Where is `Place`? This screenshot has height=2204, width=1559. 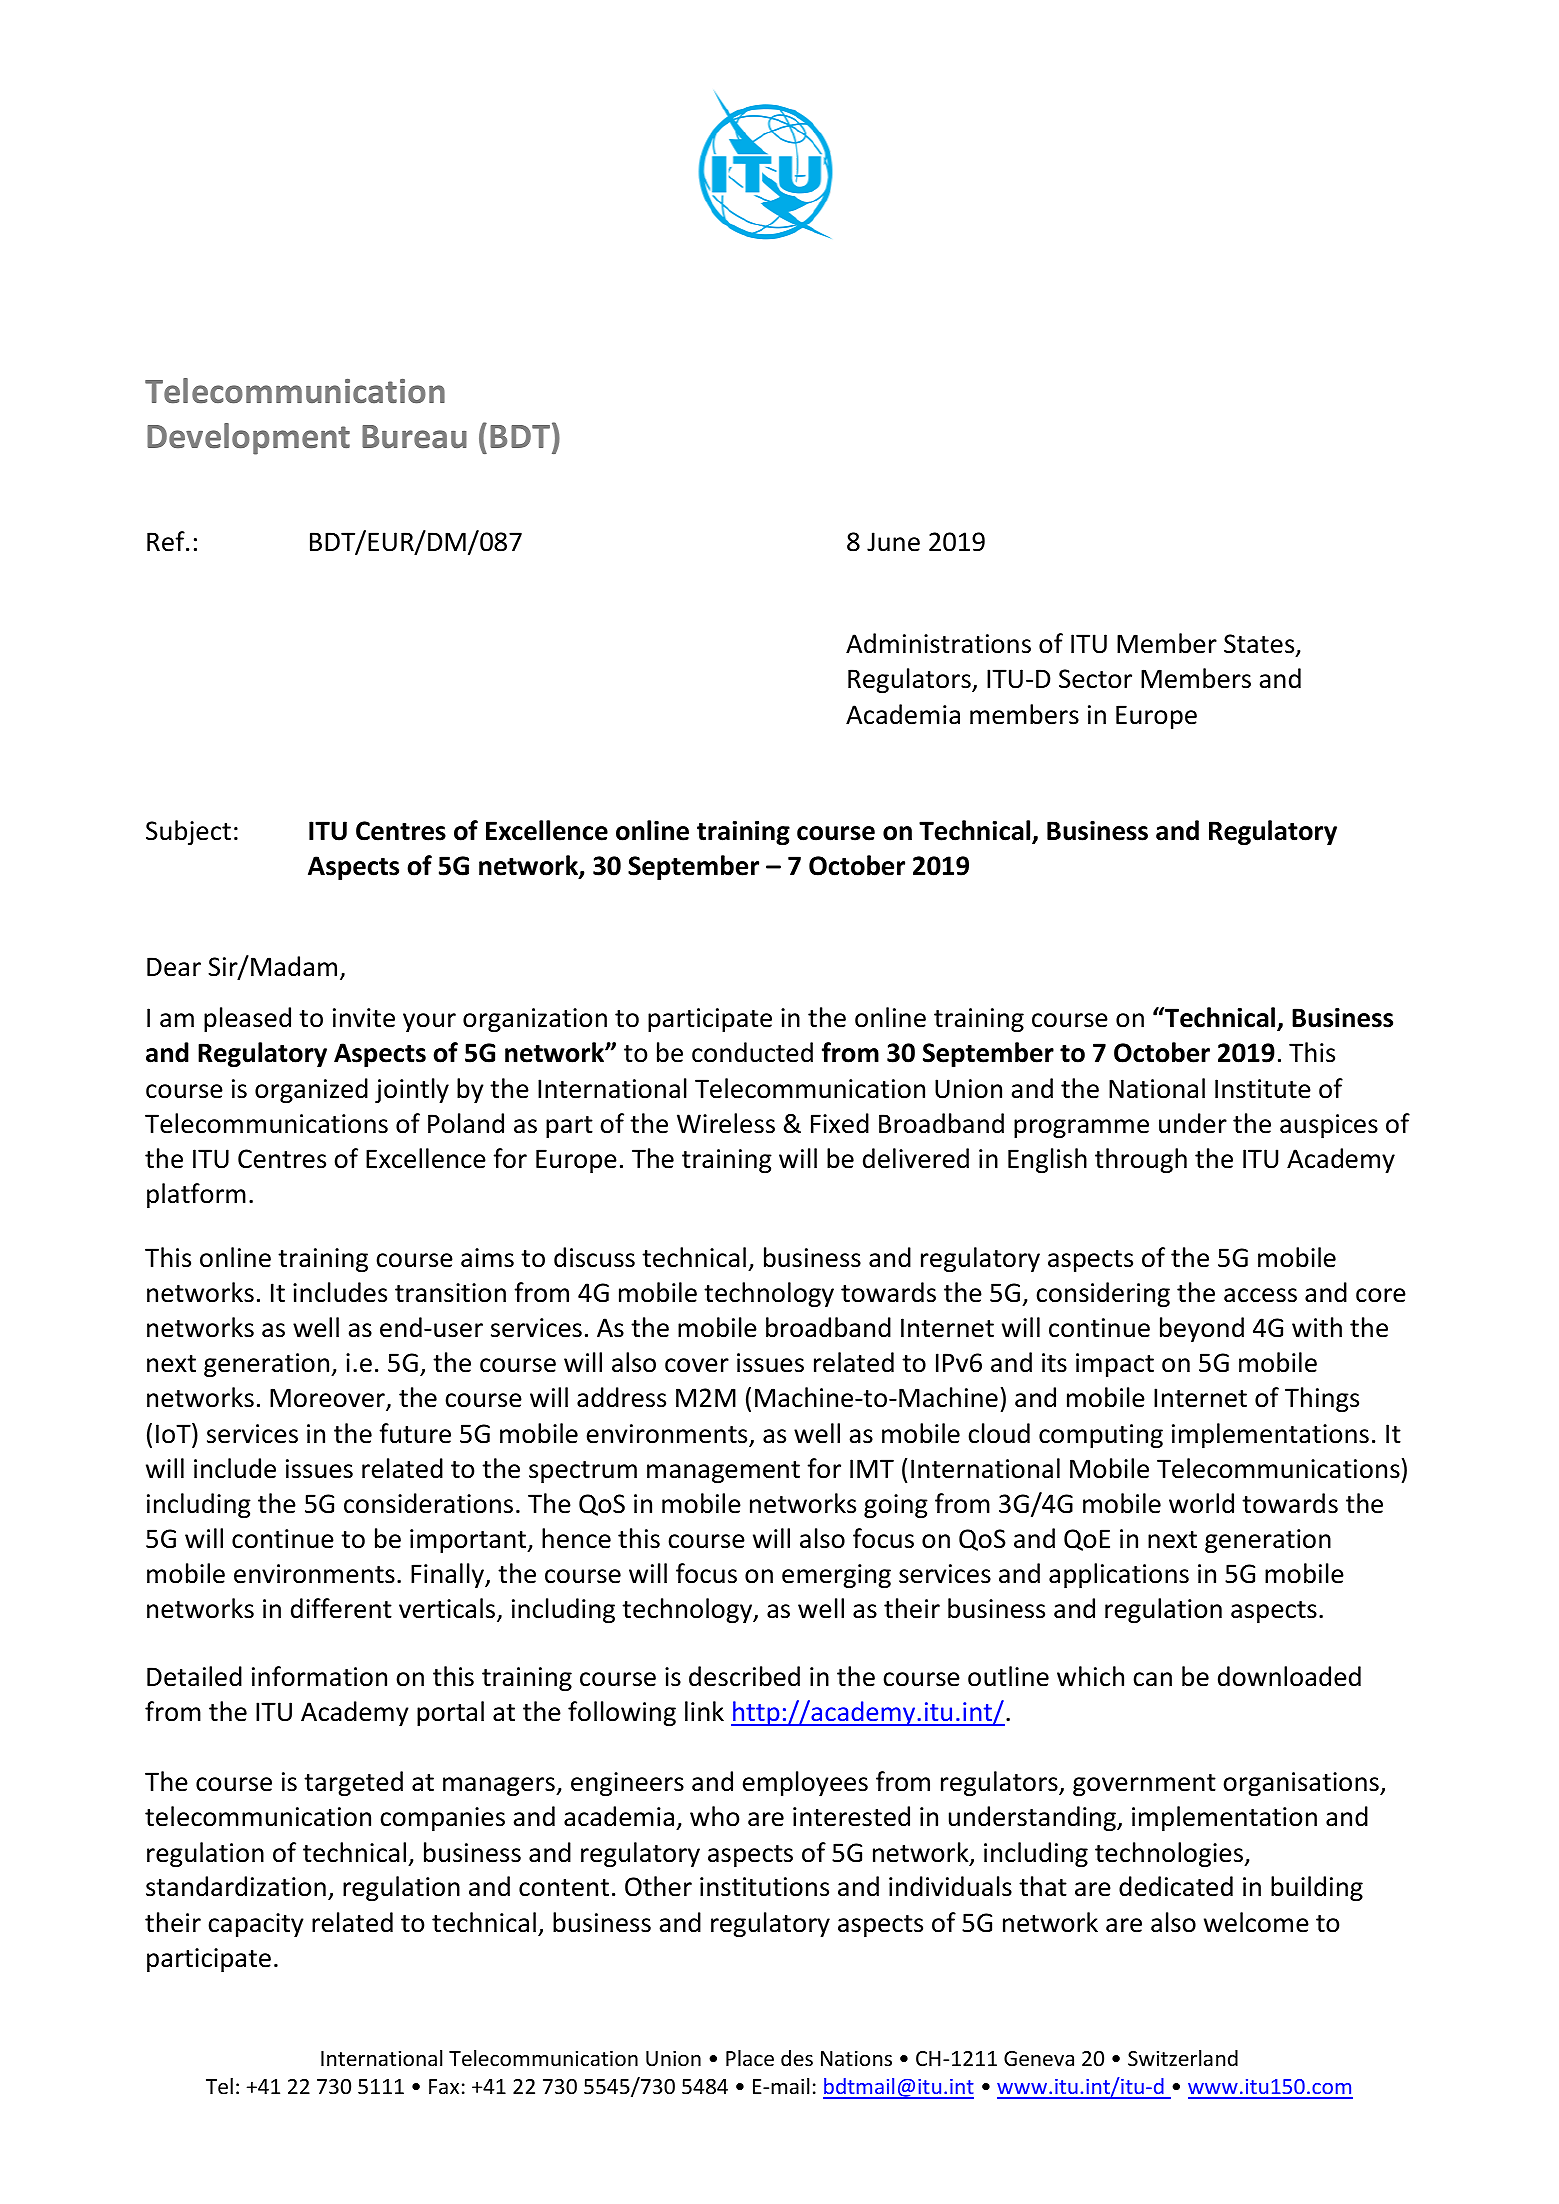
Place is located at coordinates (750, 2058).
